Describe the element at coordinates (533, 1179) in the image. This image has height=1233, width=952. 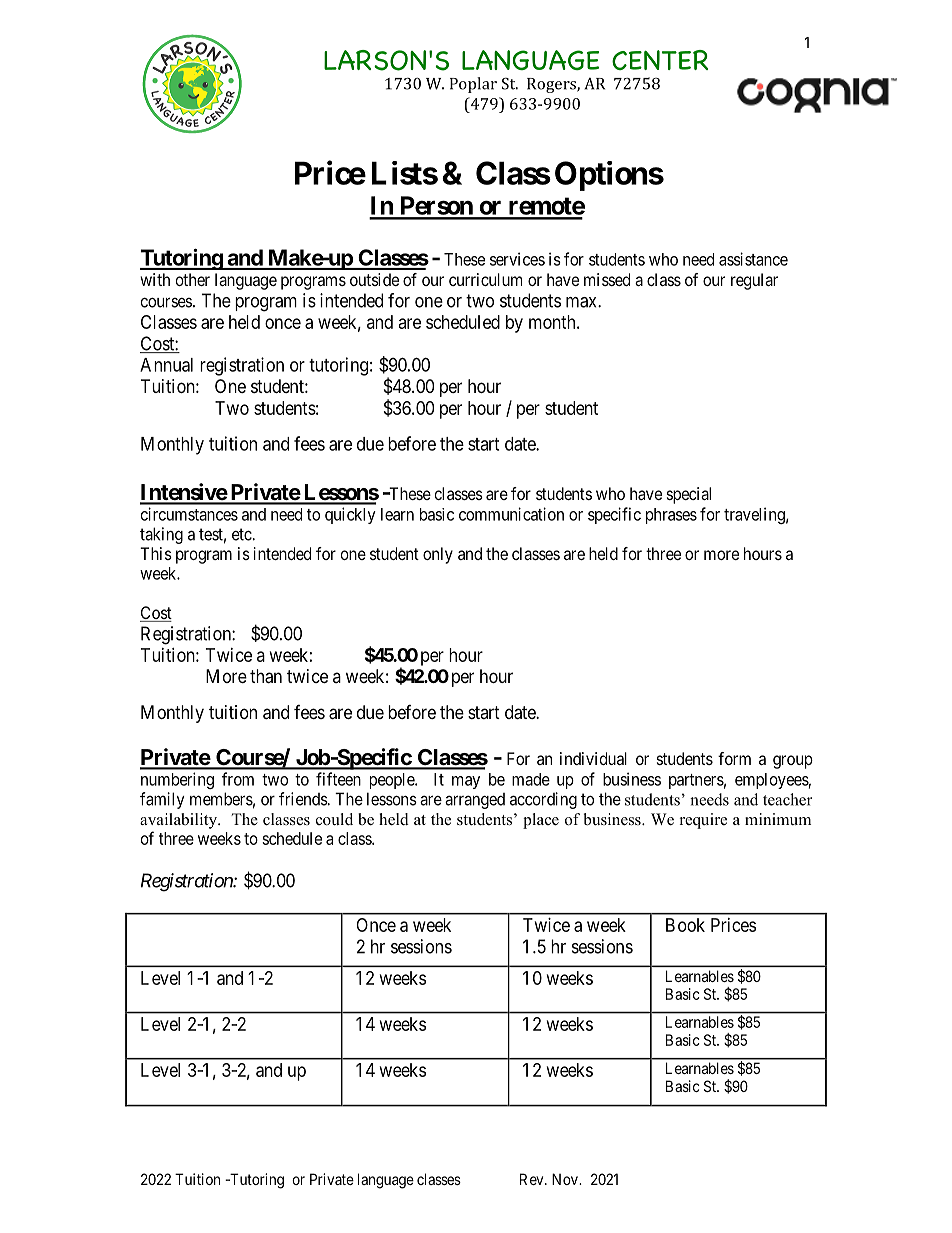
I see `Rev` at that location.
